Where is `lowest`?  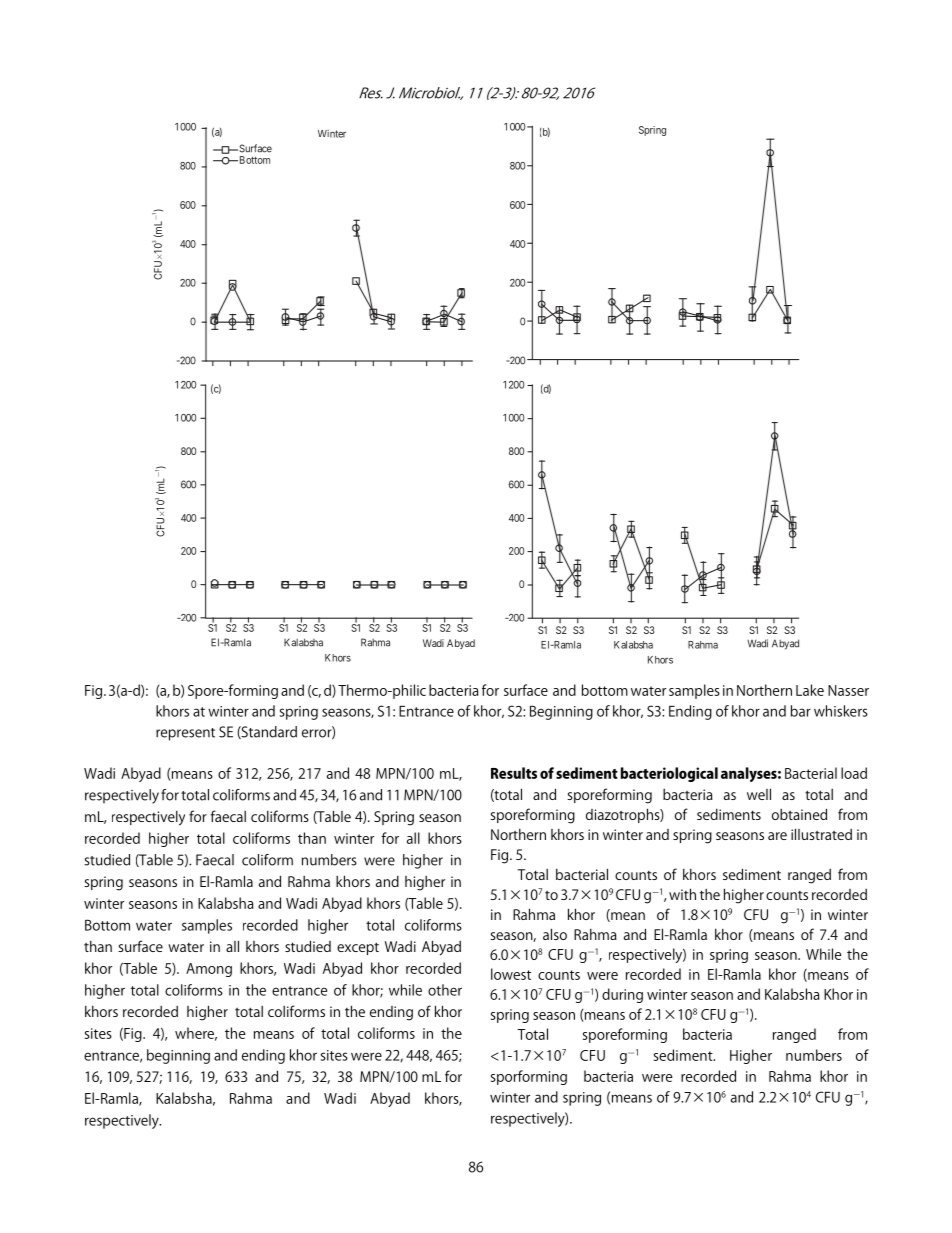
lowest is located at coordinates (511, 974).
